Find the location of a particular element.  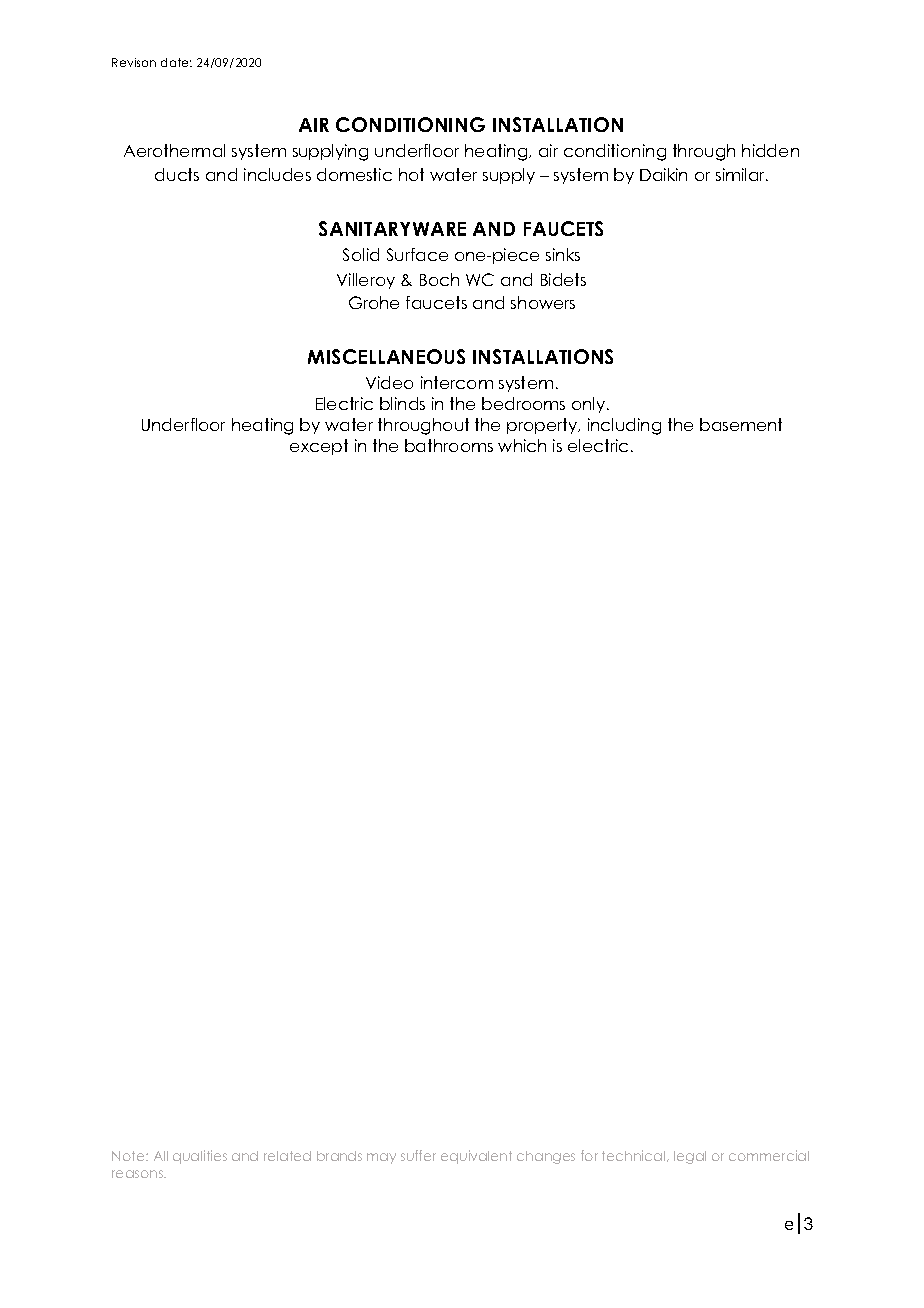

except is located at coordinates (319, 447).
